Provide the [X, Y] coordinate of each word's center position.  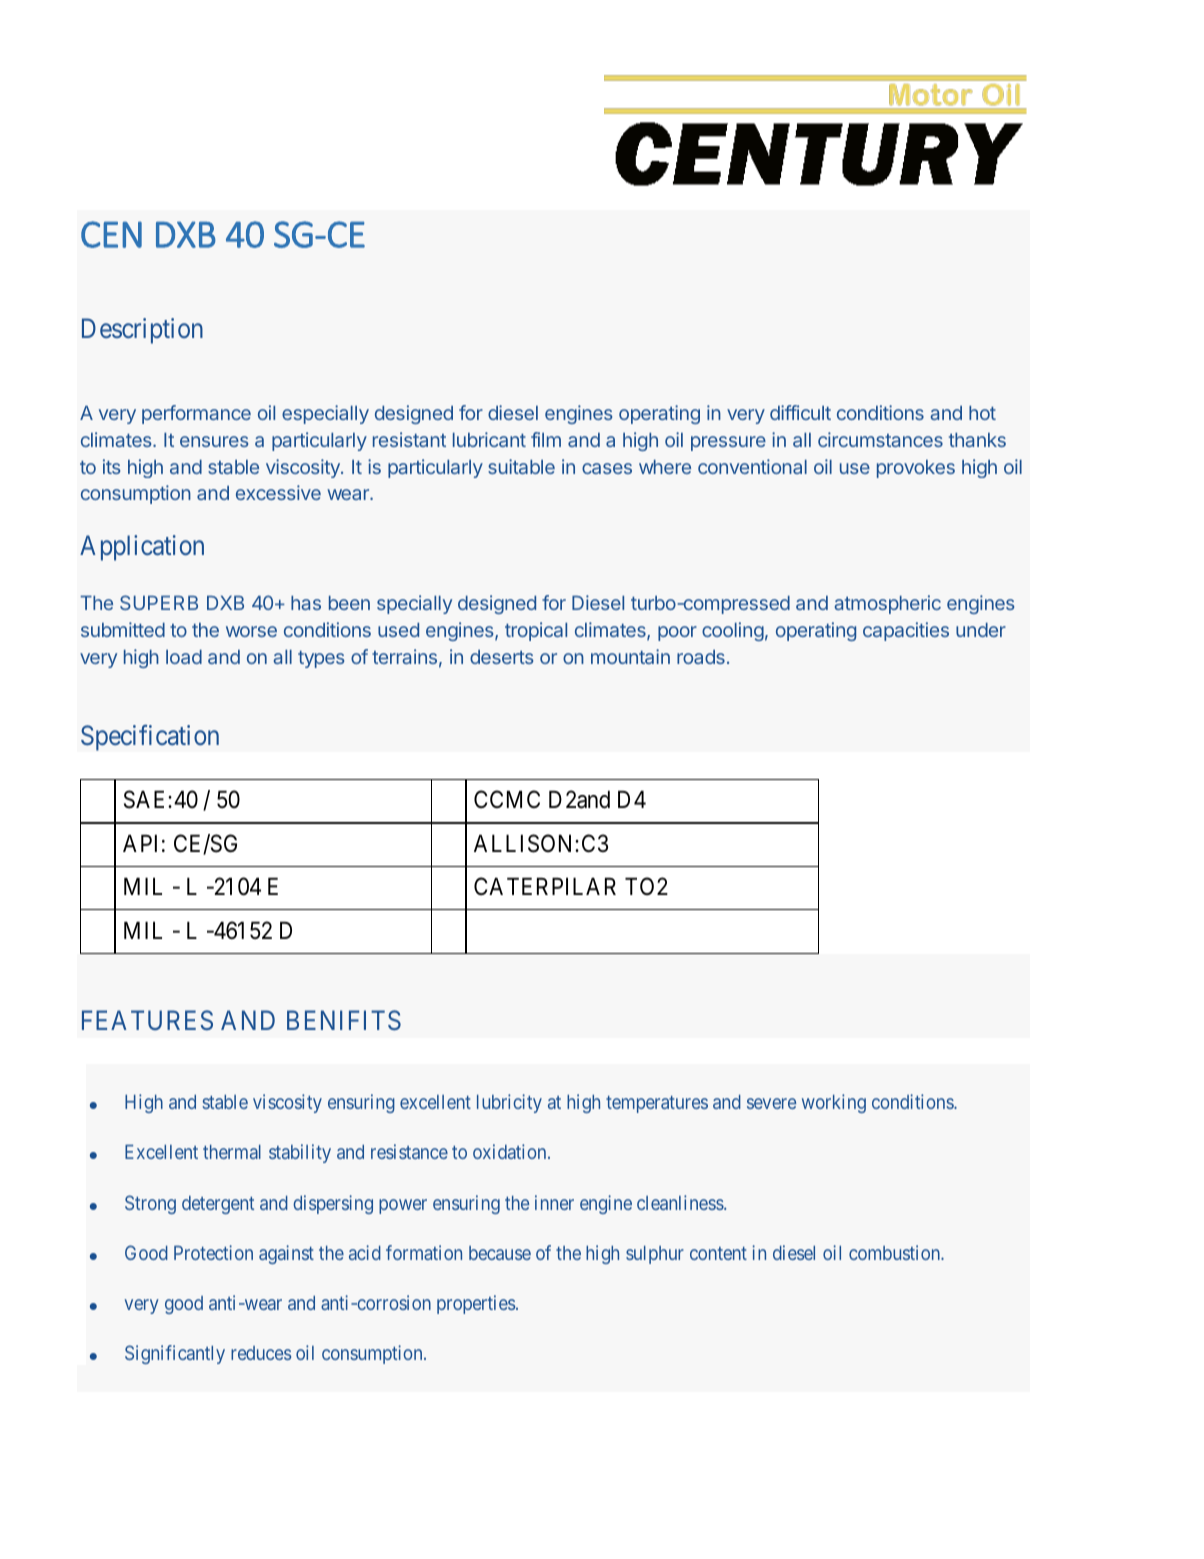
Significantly [175, 1354]
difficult [800, 412]
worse [251, 631]
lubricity [509, 1103]
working [834, 1103]
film [546, 439]
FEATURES [147, 1020]
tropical [536, 631]
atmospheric [888, 604]
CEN [111, 234]
